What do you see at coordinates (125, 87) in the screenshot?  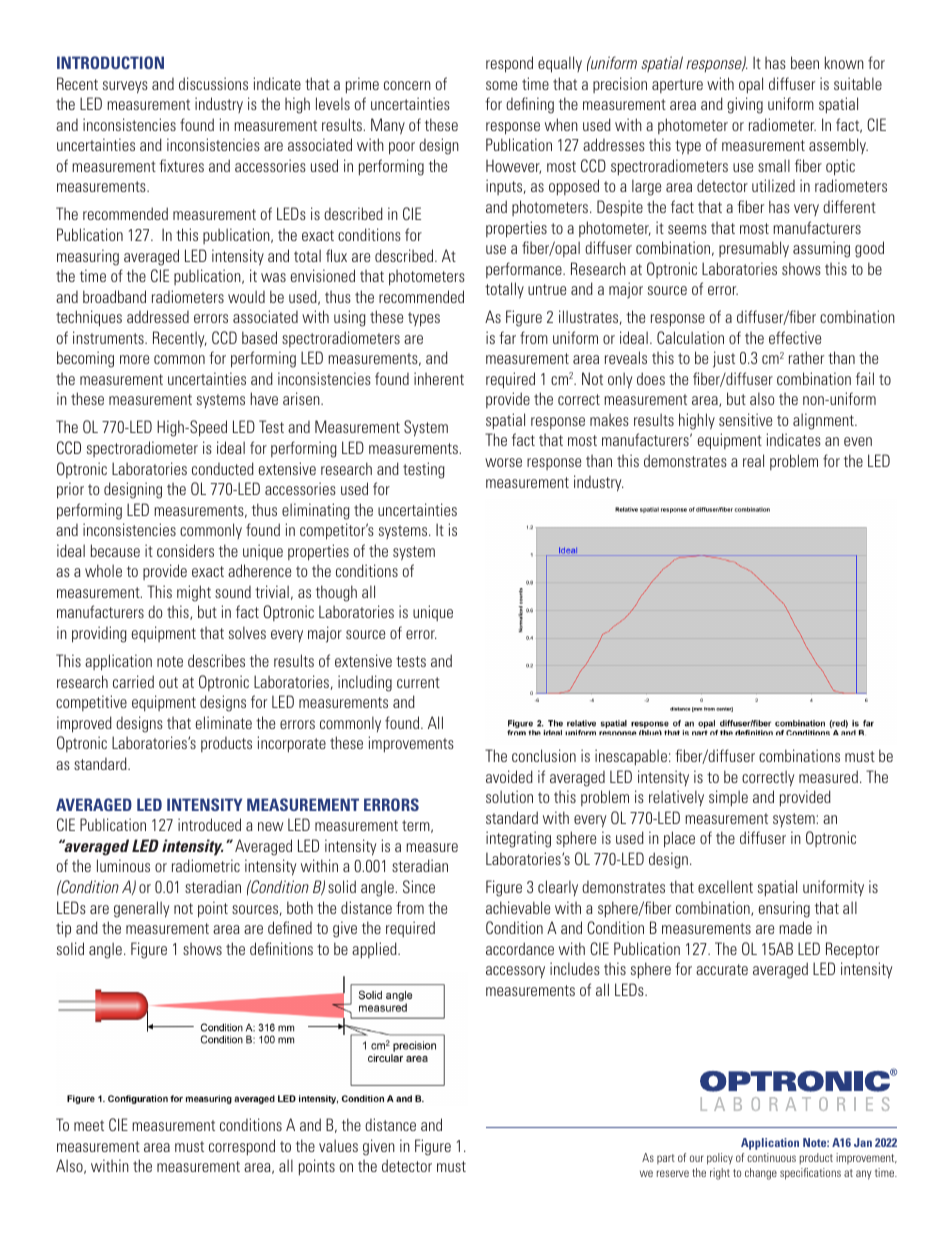 I see `surveys` at bounding box center [125, 87].
